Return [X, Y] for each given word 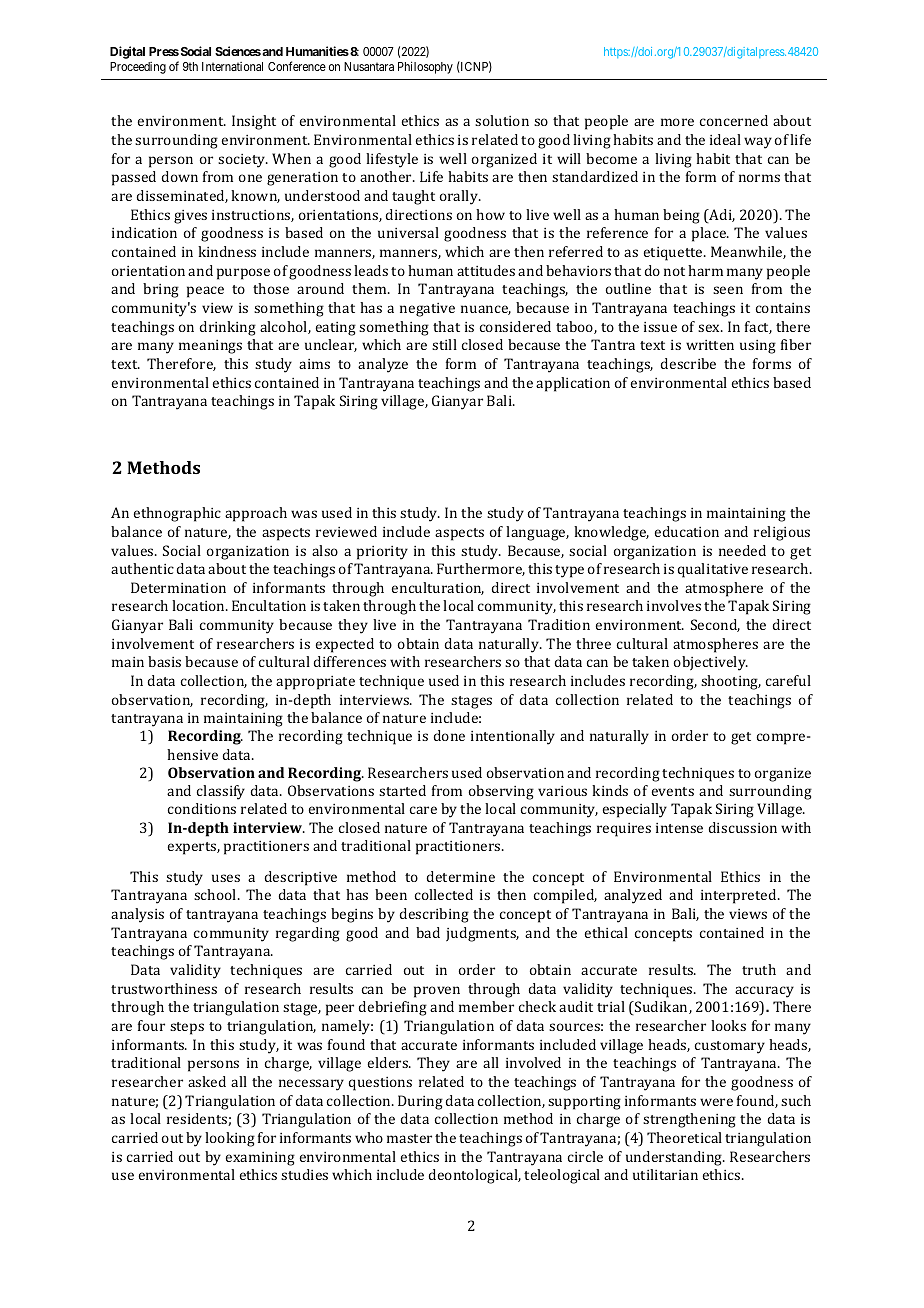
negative [427, 310]
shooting [731, 682]
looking [230, 1139]
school [216, 894]
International [232, 66]
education [686, 531]
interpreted [740, 896]
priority [382, 553]
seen [728, 290]
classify [221, 792]
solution [502, 120]
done [449, 735]
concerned [734, 120]
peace [205, 292]
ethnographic [177, 514]
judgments [482, 934]
